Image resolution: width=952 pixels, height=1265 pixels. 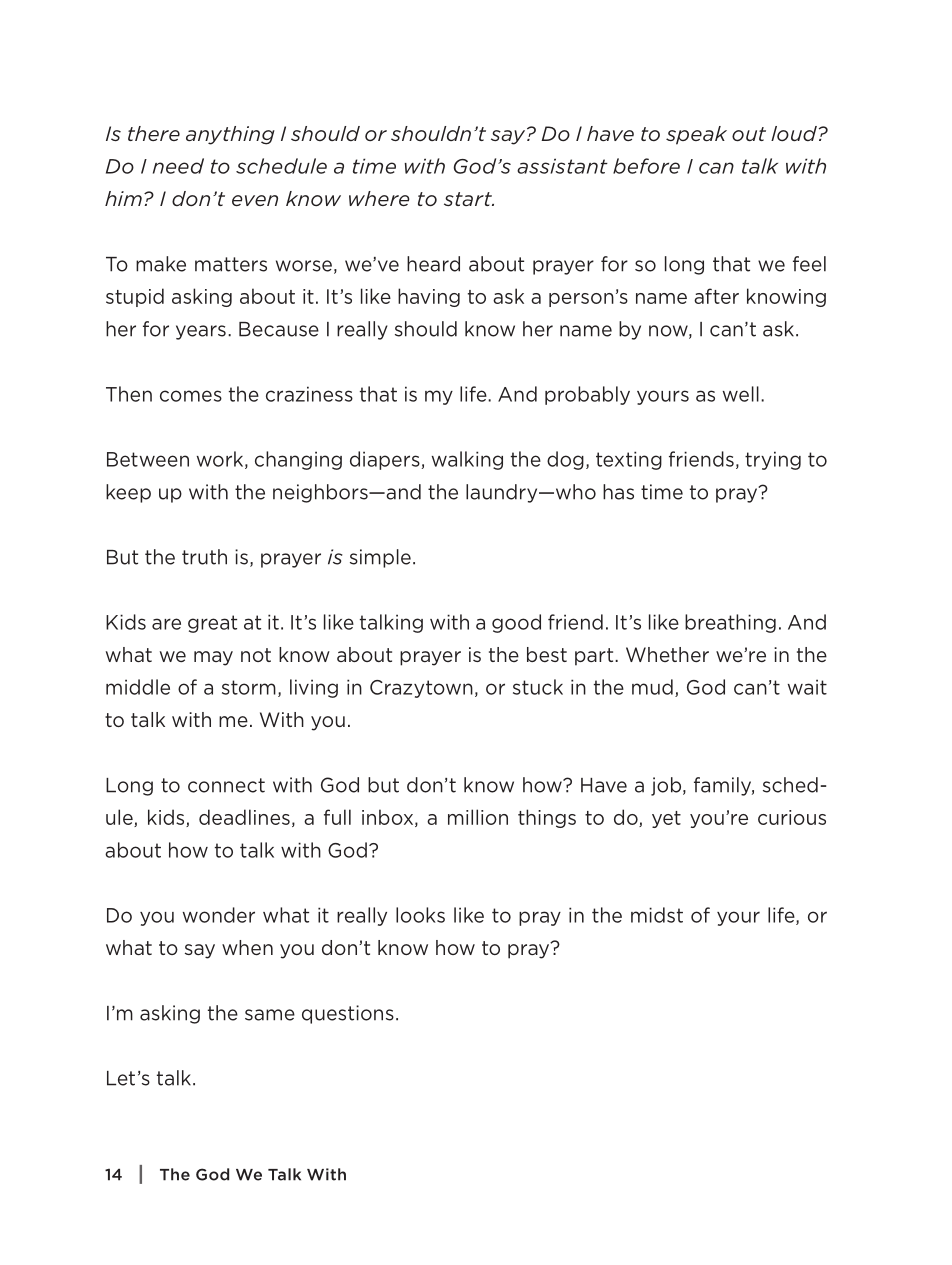 I want to click on start, so click(x=469, y=199).
